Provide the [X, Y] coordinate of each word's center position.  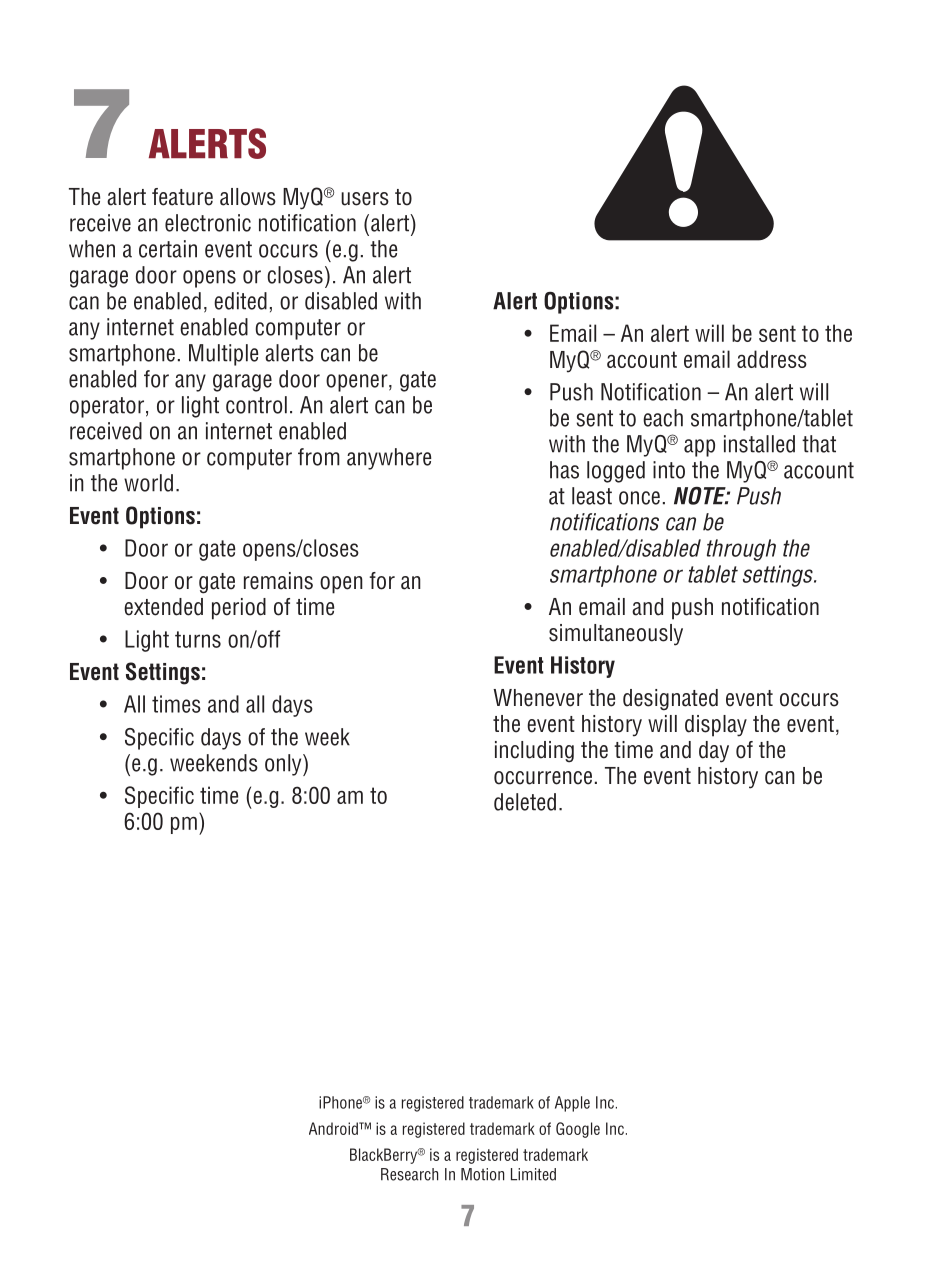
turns [198, 639]
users [365, 199]
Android [334, 1128]
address [772, 359]
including [534, 752]
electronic [208, 223]
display [716, 726]
